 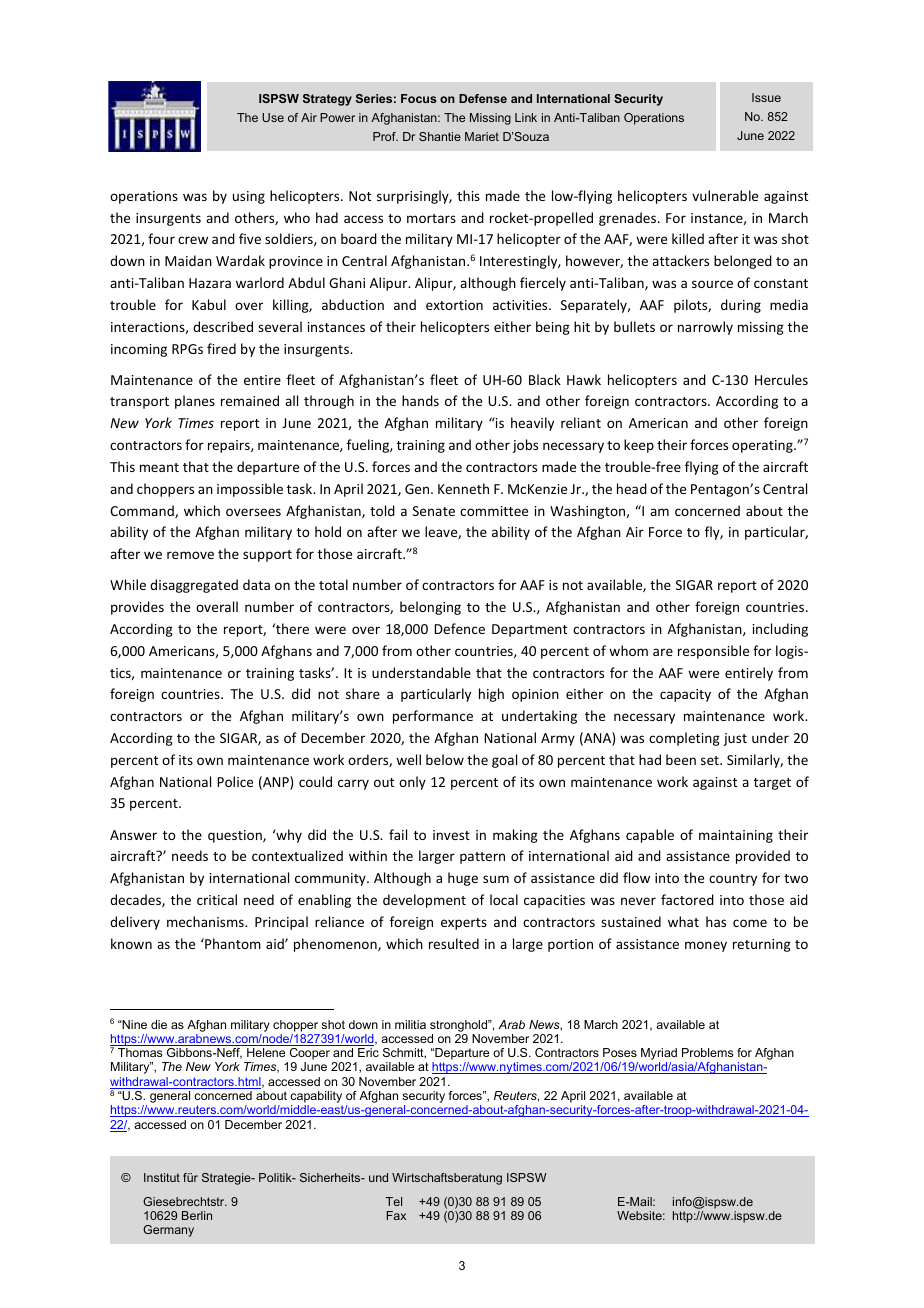 What do you see at coordinates (396, 1215) in the screenshot?
I see `Fax` at bounding box center [396, 1215].
